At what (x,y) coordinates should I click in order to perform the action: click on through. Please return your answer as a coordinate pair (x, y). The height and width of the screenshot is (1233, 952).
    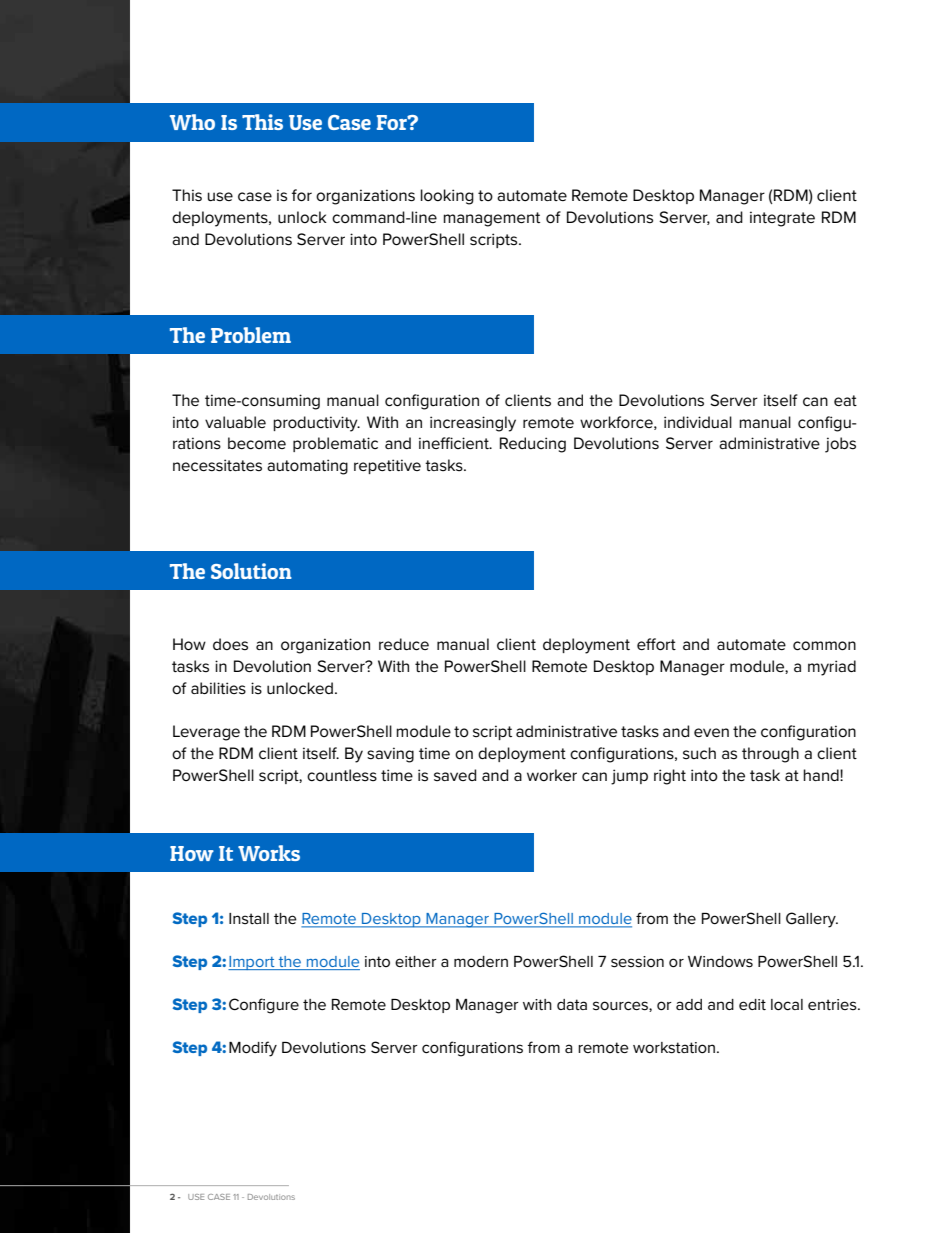
    Looking at the image, I should click on (770, 755).
